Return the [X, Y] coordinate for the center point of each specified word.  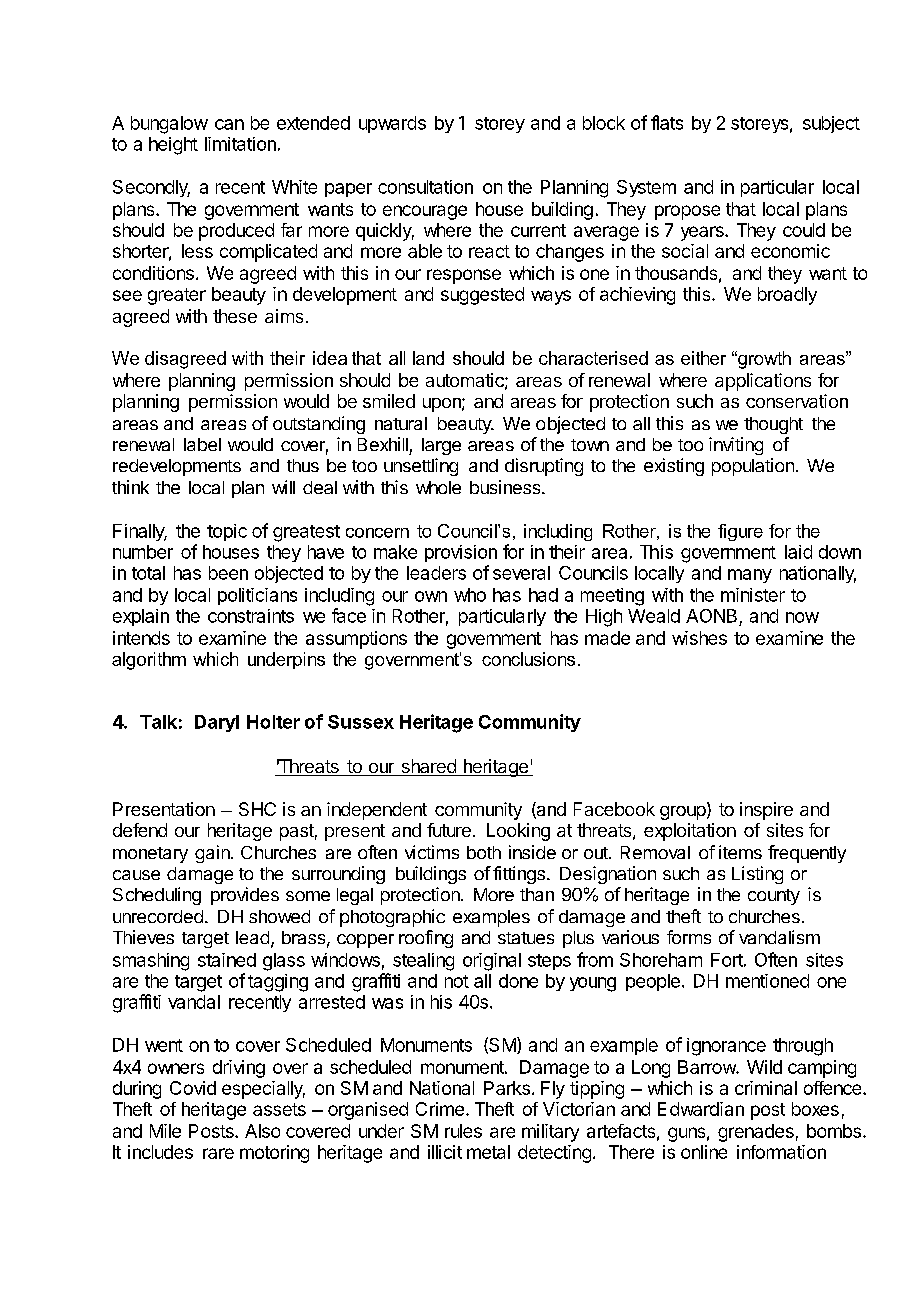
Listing [757, 875]
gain [213, 854]
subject [831, 124]
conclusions [528, 659]
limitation [240, 144]
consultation [425, 187]
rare [218, 1153]
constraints [251, 616]
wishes [699, 638]
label [202, 444]
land [428, 358]
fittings [519, 875]
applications [763, 382]
